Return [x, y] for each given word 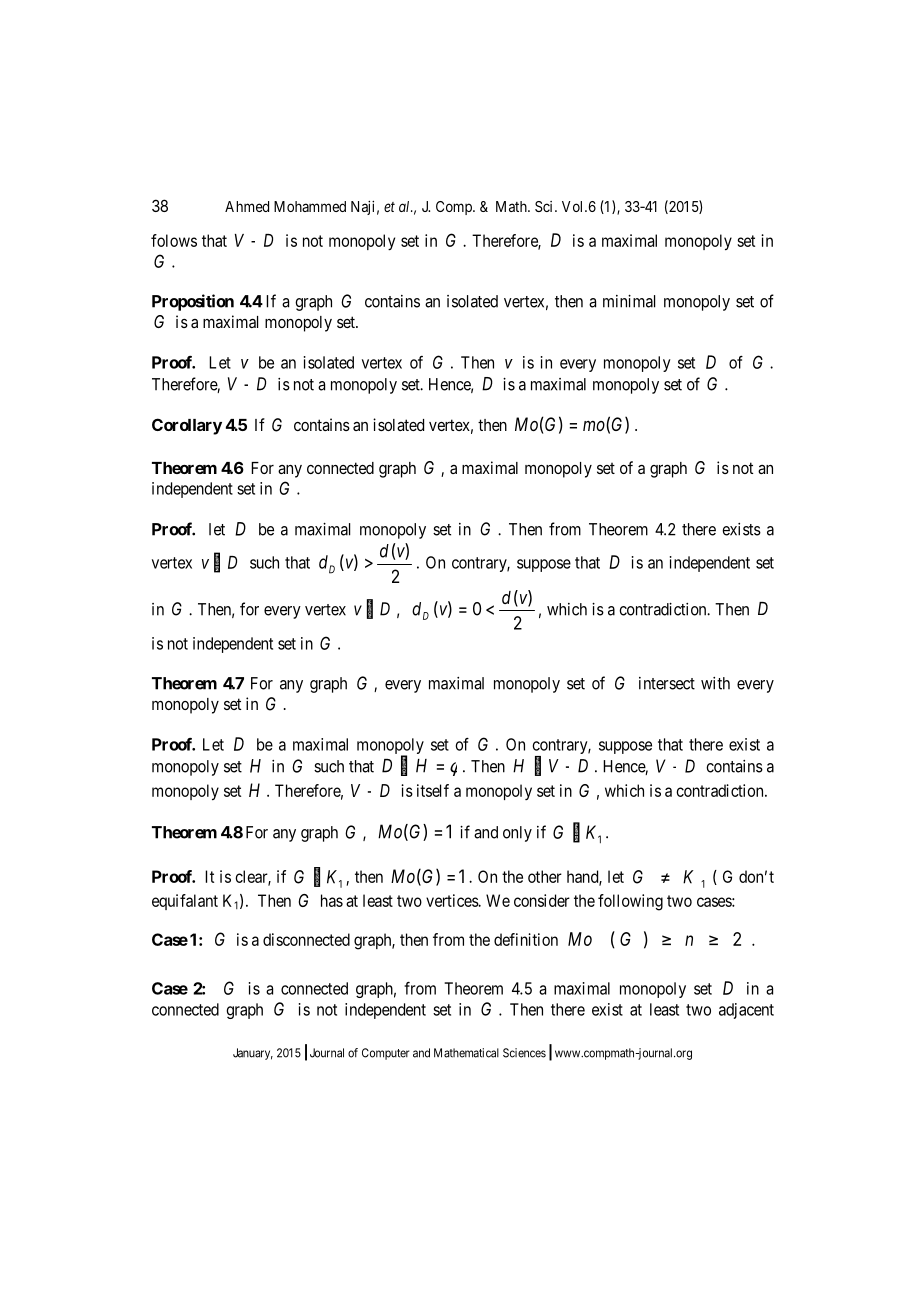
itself [433, 790]
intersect [667, 683]
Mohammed [310, 206]
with [715, 683]
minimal [629, 301]
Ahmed [247, 206]
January [253, 1054]
